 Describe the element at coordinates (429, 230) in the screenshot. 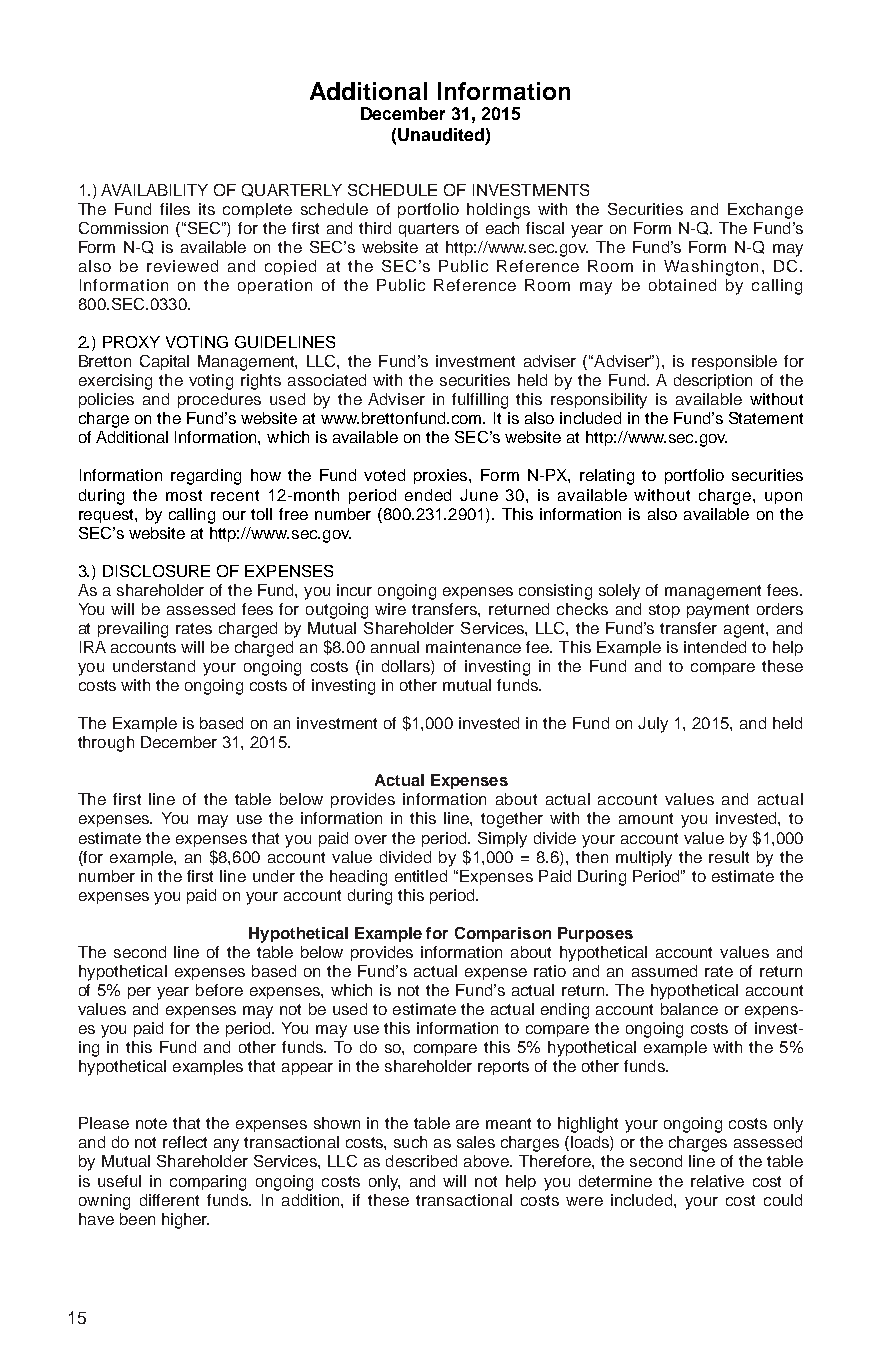

I see `quarters` at that location.
